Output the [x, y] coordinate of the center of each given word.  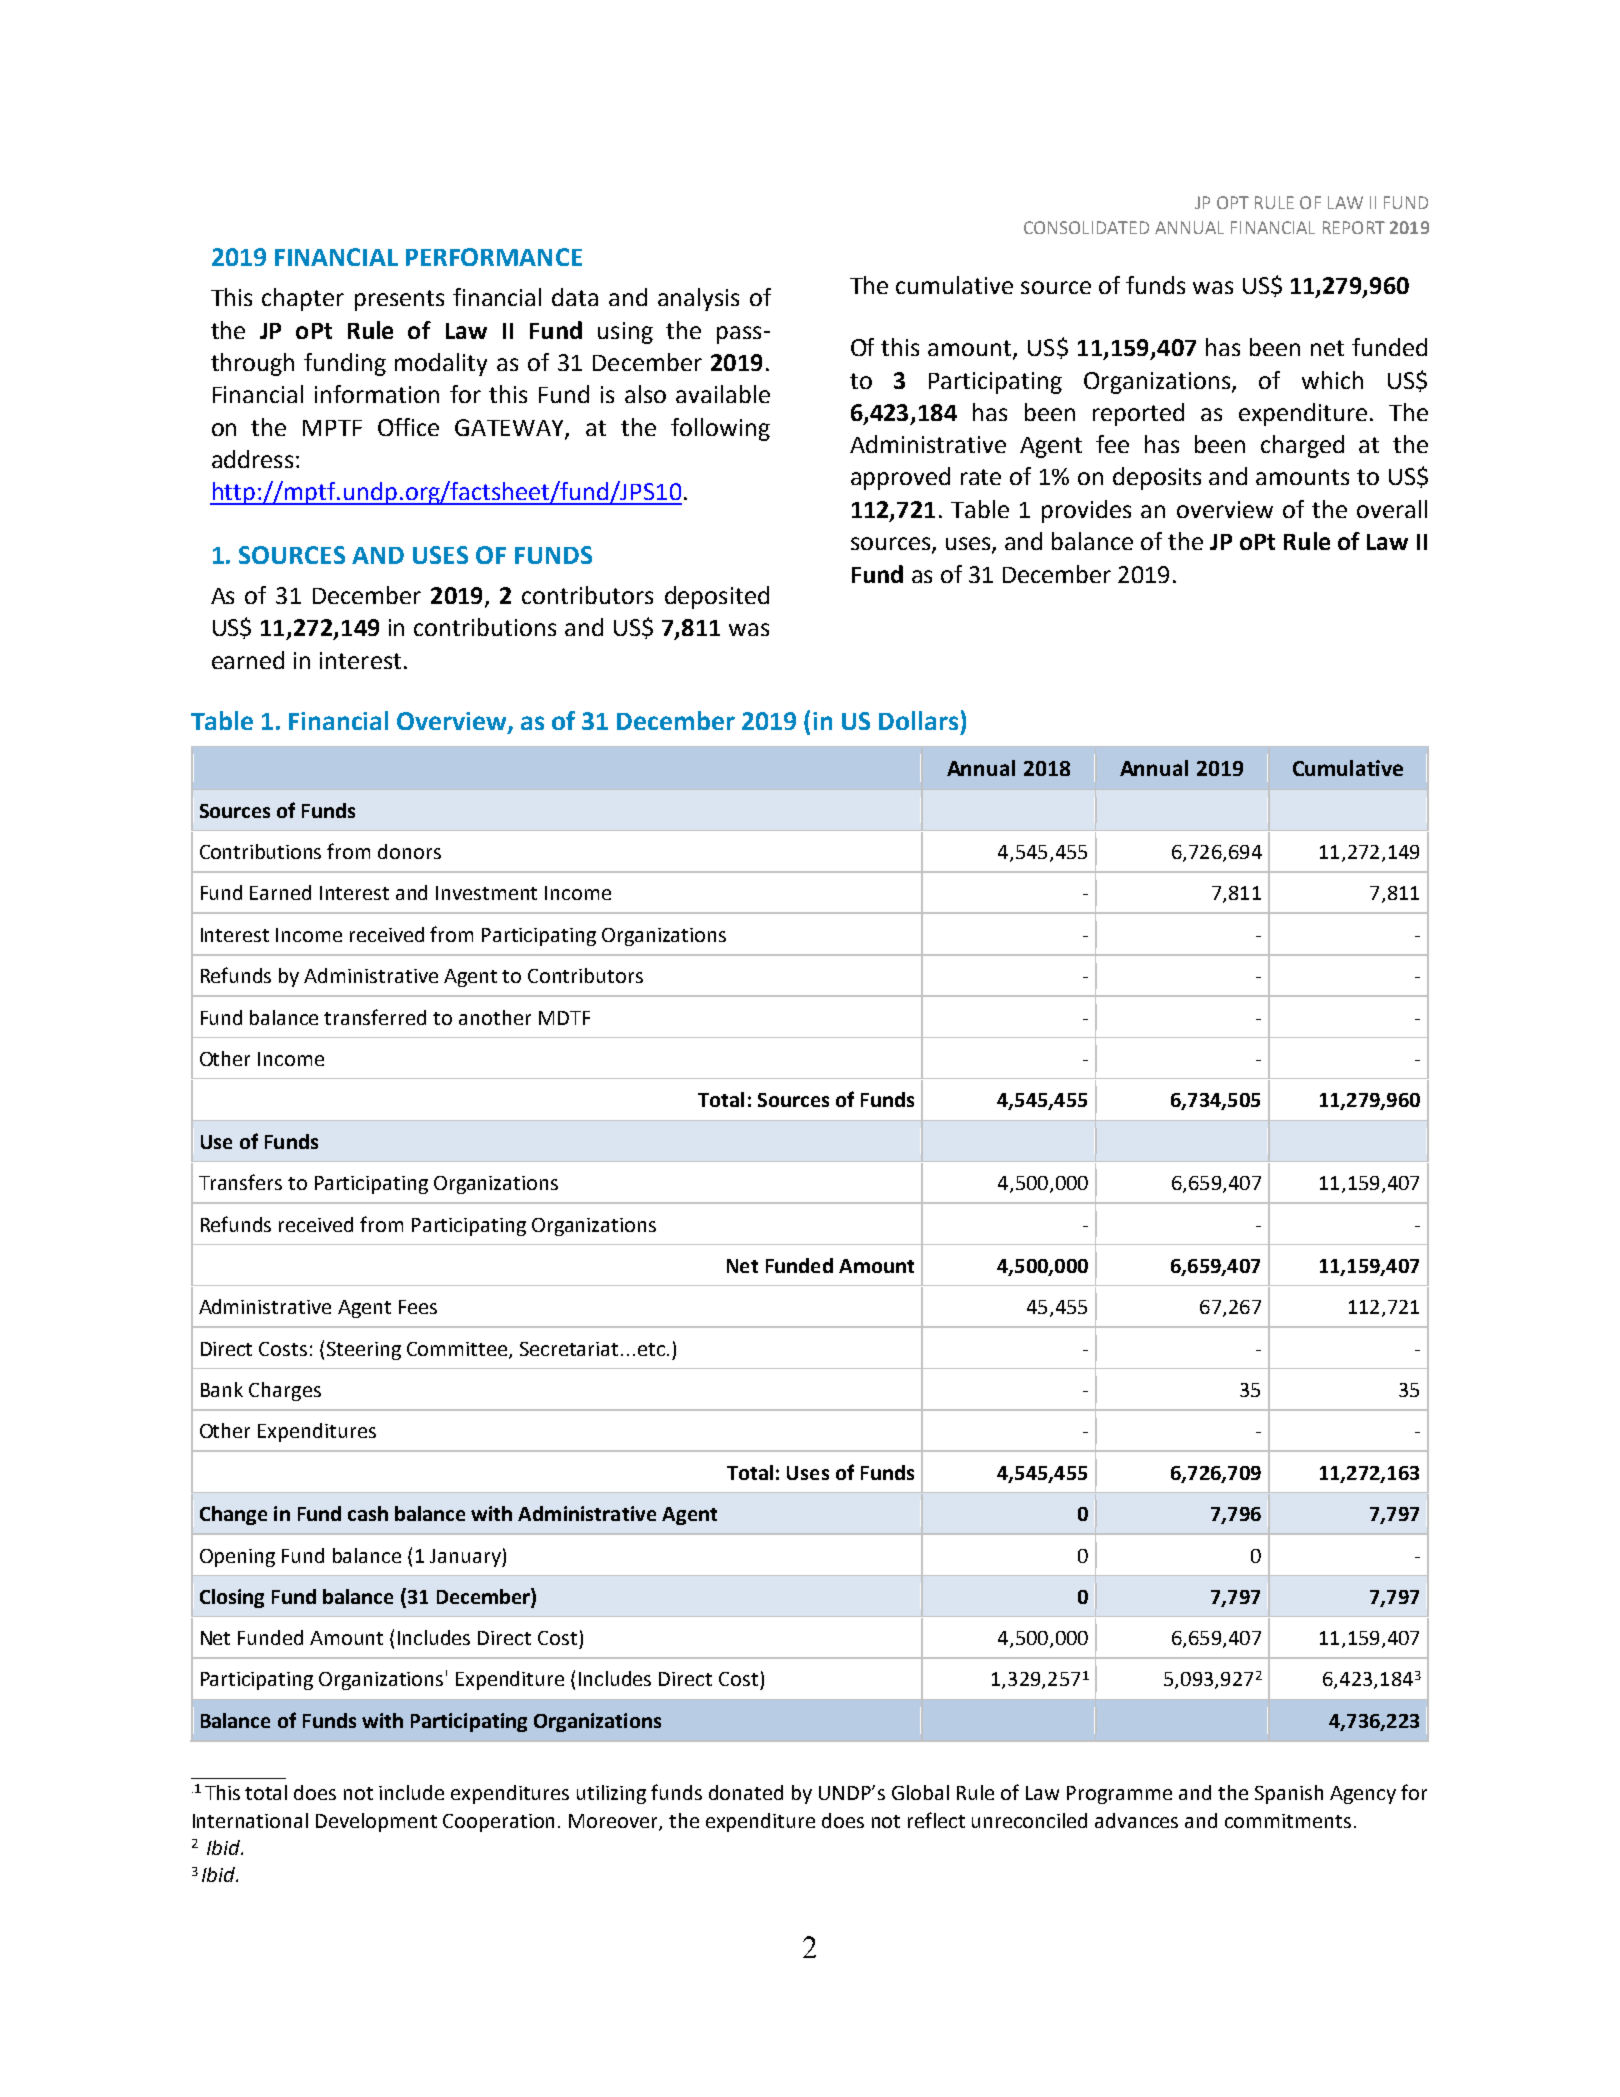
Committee [458, 1350]
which [1332, 380]
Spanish [1289, 1794]
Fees [418, 1307]
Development [376, 1822]
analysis [698, 299]
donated [746, 1792]
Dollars [918, 720]
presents [399, 300]
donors [409, 851]
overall [1392, 509]
